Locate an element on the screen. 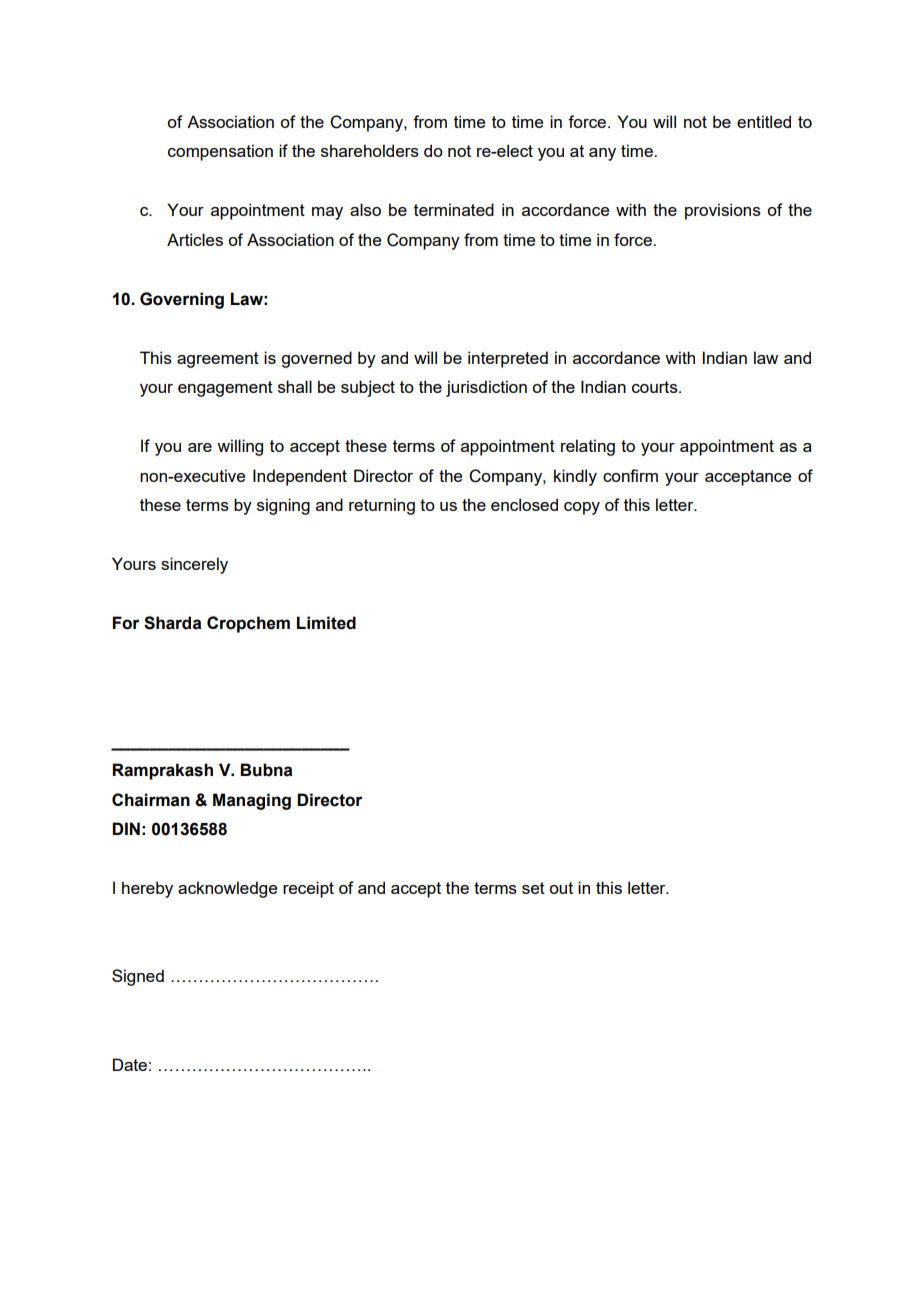  shareholders is located at coordinates (370, 150).
